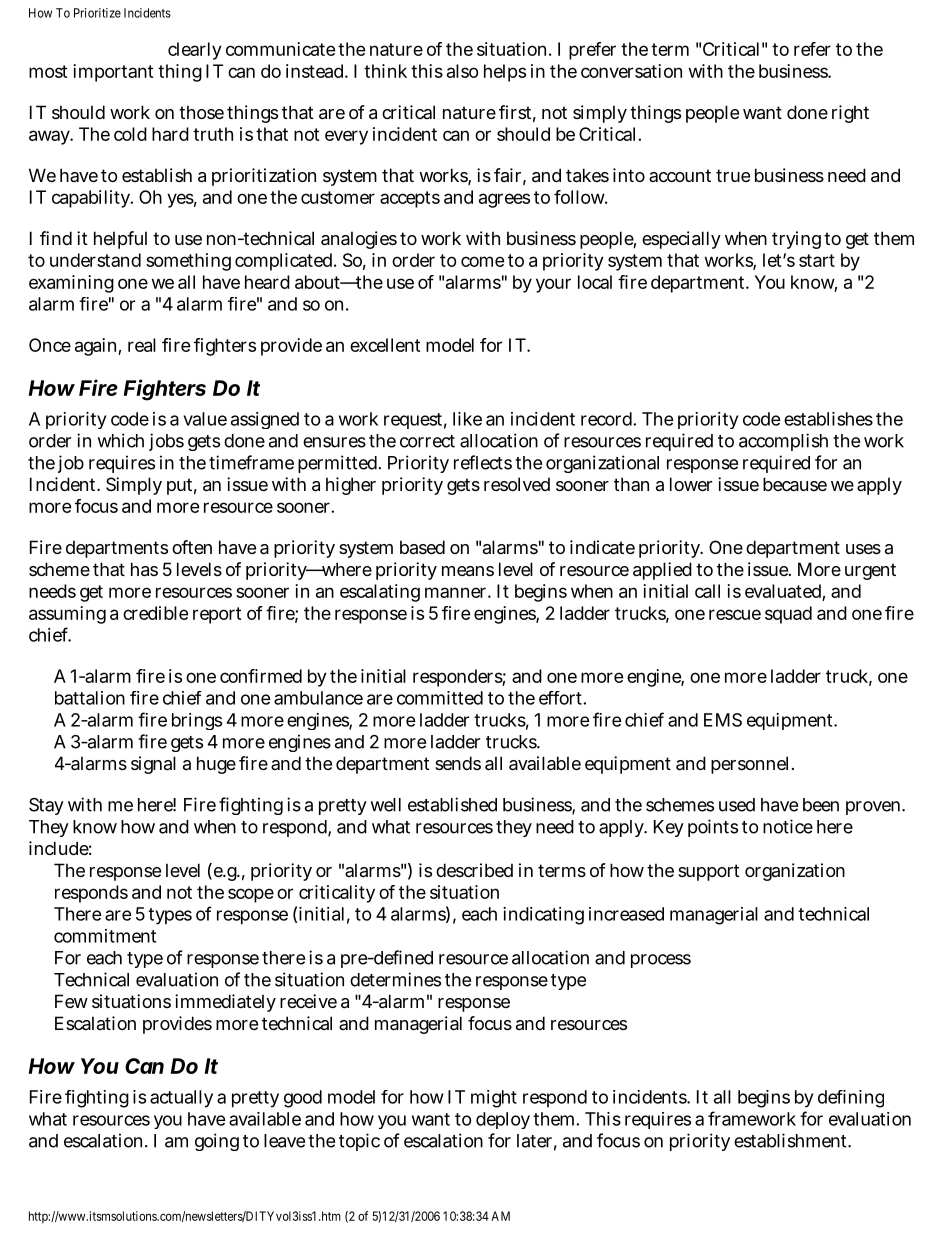 The image size is (952, 1233). Describe the element at coordinates (494, 1099) in the document. I see `might` at that location.
